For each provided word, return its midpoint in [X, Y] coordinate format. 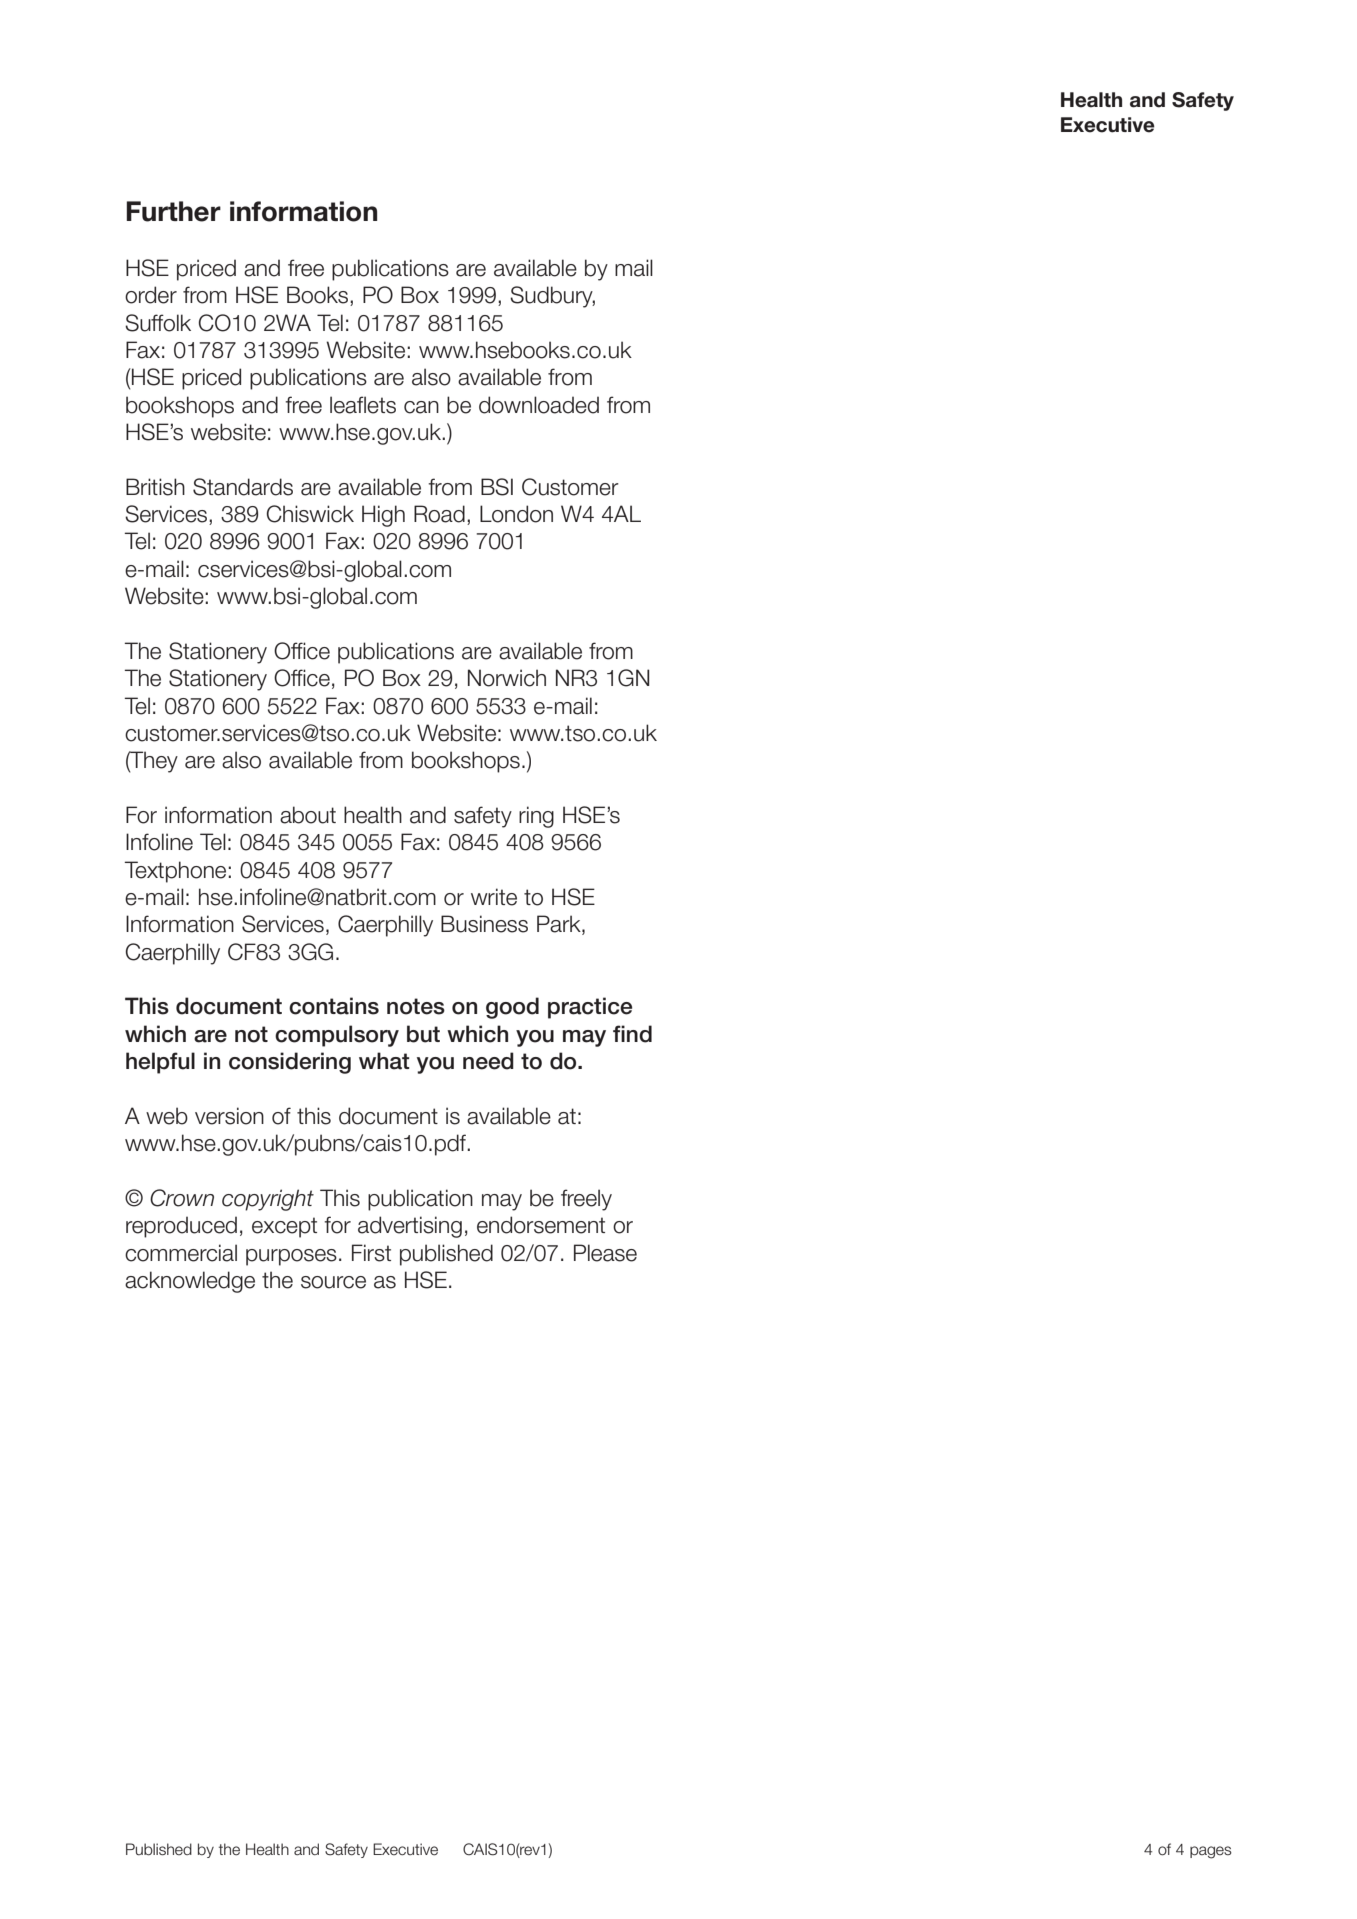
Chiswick [310, 514]
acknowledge [190, 1282]
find [632, 1034]
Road [439, 514]
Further [173, 211]
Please [605, 1253]
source [333, 1282]
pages [1211, 1852]
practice [590, 1008]
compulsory [337, 1036]
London [516, 514]
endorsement [541, 1225]
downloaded [539, 405]
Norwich [507, 678]
